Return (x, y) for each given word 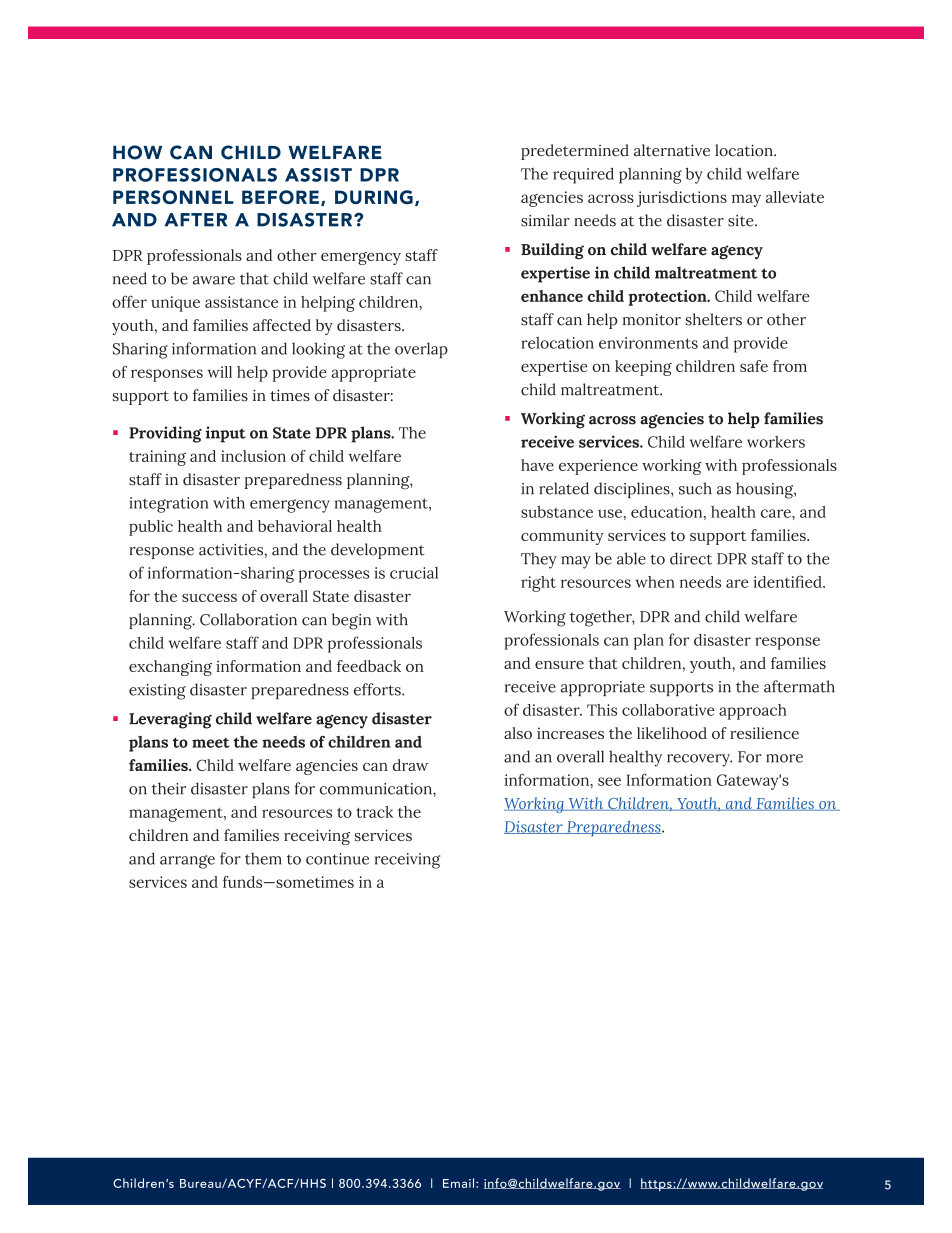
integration (168, 505)
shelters (714, 319)
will (219, 372)
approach (753, 712)
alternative (672, 150)
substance (557, 512)
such (695, 488)
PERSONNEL (173, 197)
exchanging (170, 668)
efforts (378, 689)
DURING (374, 197)
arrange (187, 862)
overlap (421, 350)
